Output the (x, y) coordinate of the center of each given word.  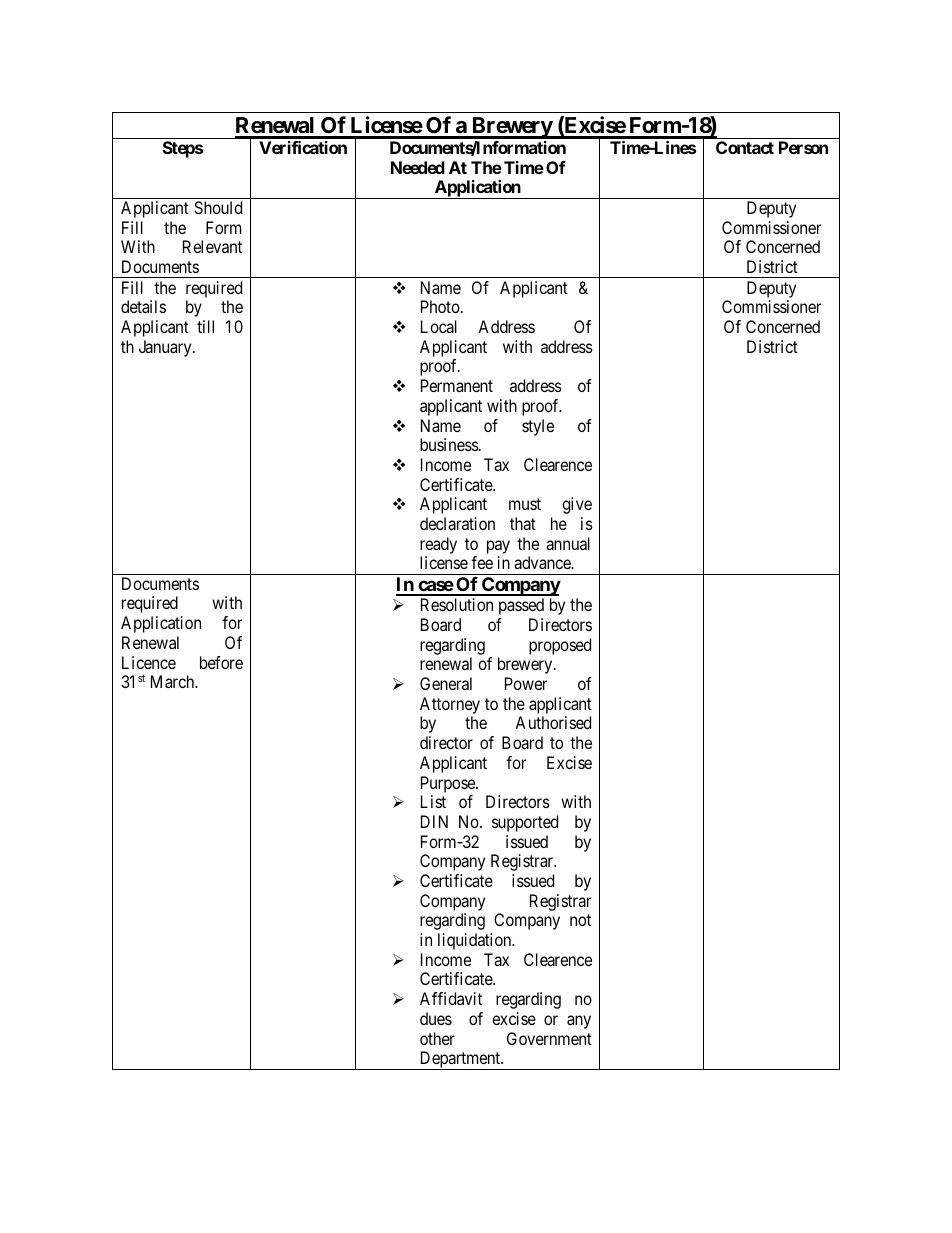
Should (218, 207)
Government (549, 1038)
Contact (745, 147)
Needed (418, 167)
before (221, 662)
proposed (560, 646)
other (437, 1038)
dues (436, 1018)
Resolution (457, 604)
